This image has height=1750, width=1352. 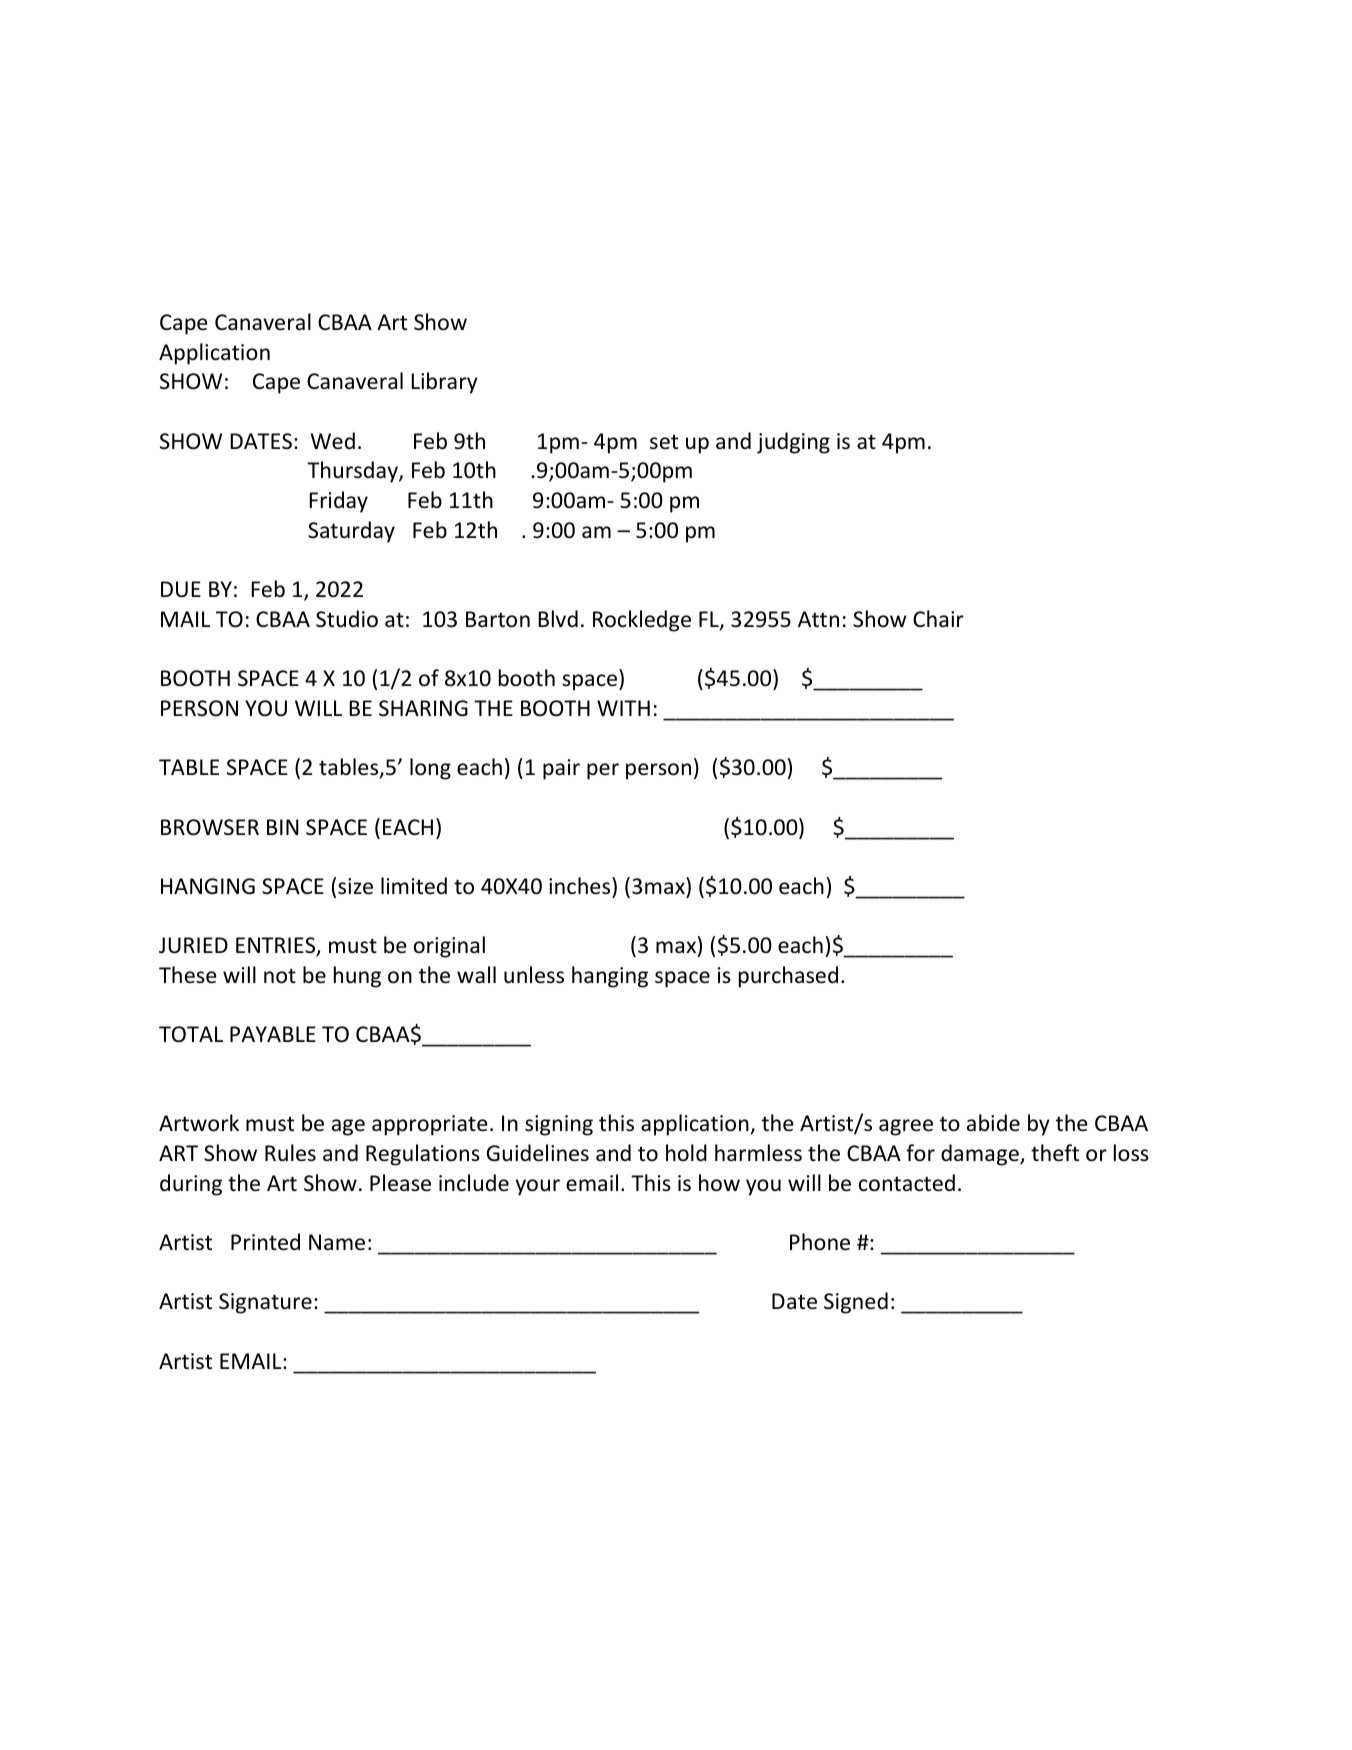 What do you see at coordinates (265, 1303) in the image?
I see `Signature` at bounding box center [265, 1303].
